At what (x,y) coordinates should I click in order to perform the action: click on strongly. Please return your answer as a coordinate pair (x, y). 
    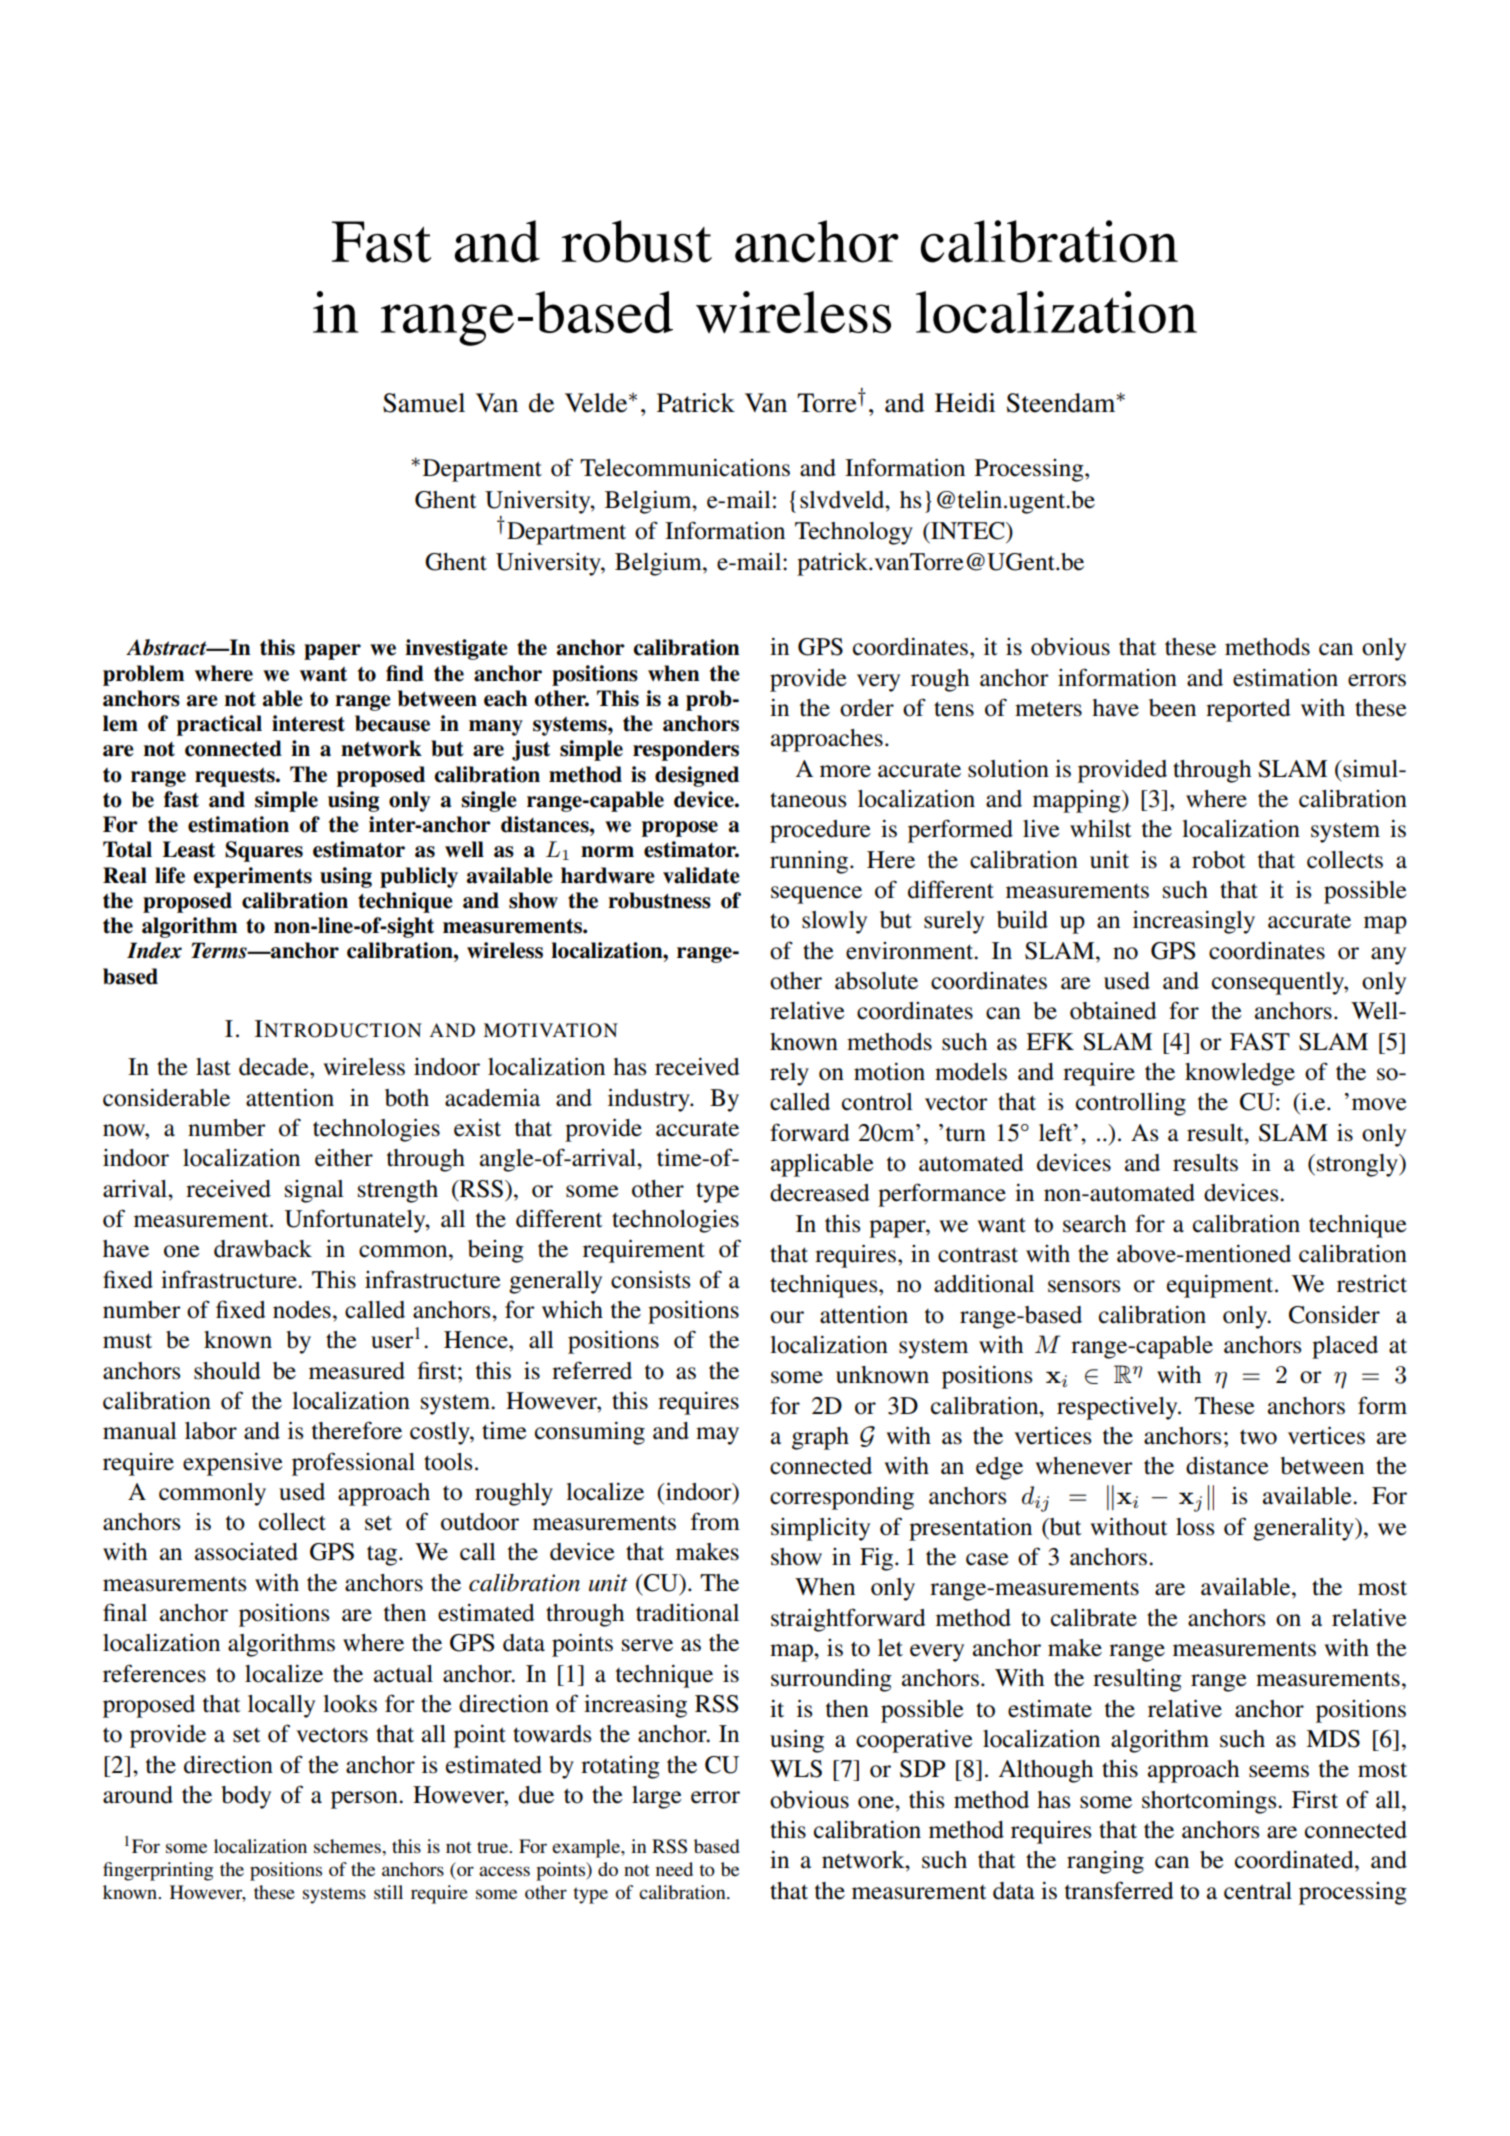
    Looking at the image, I should click on (1358, 1165).
